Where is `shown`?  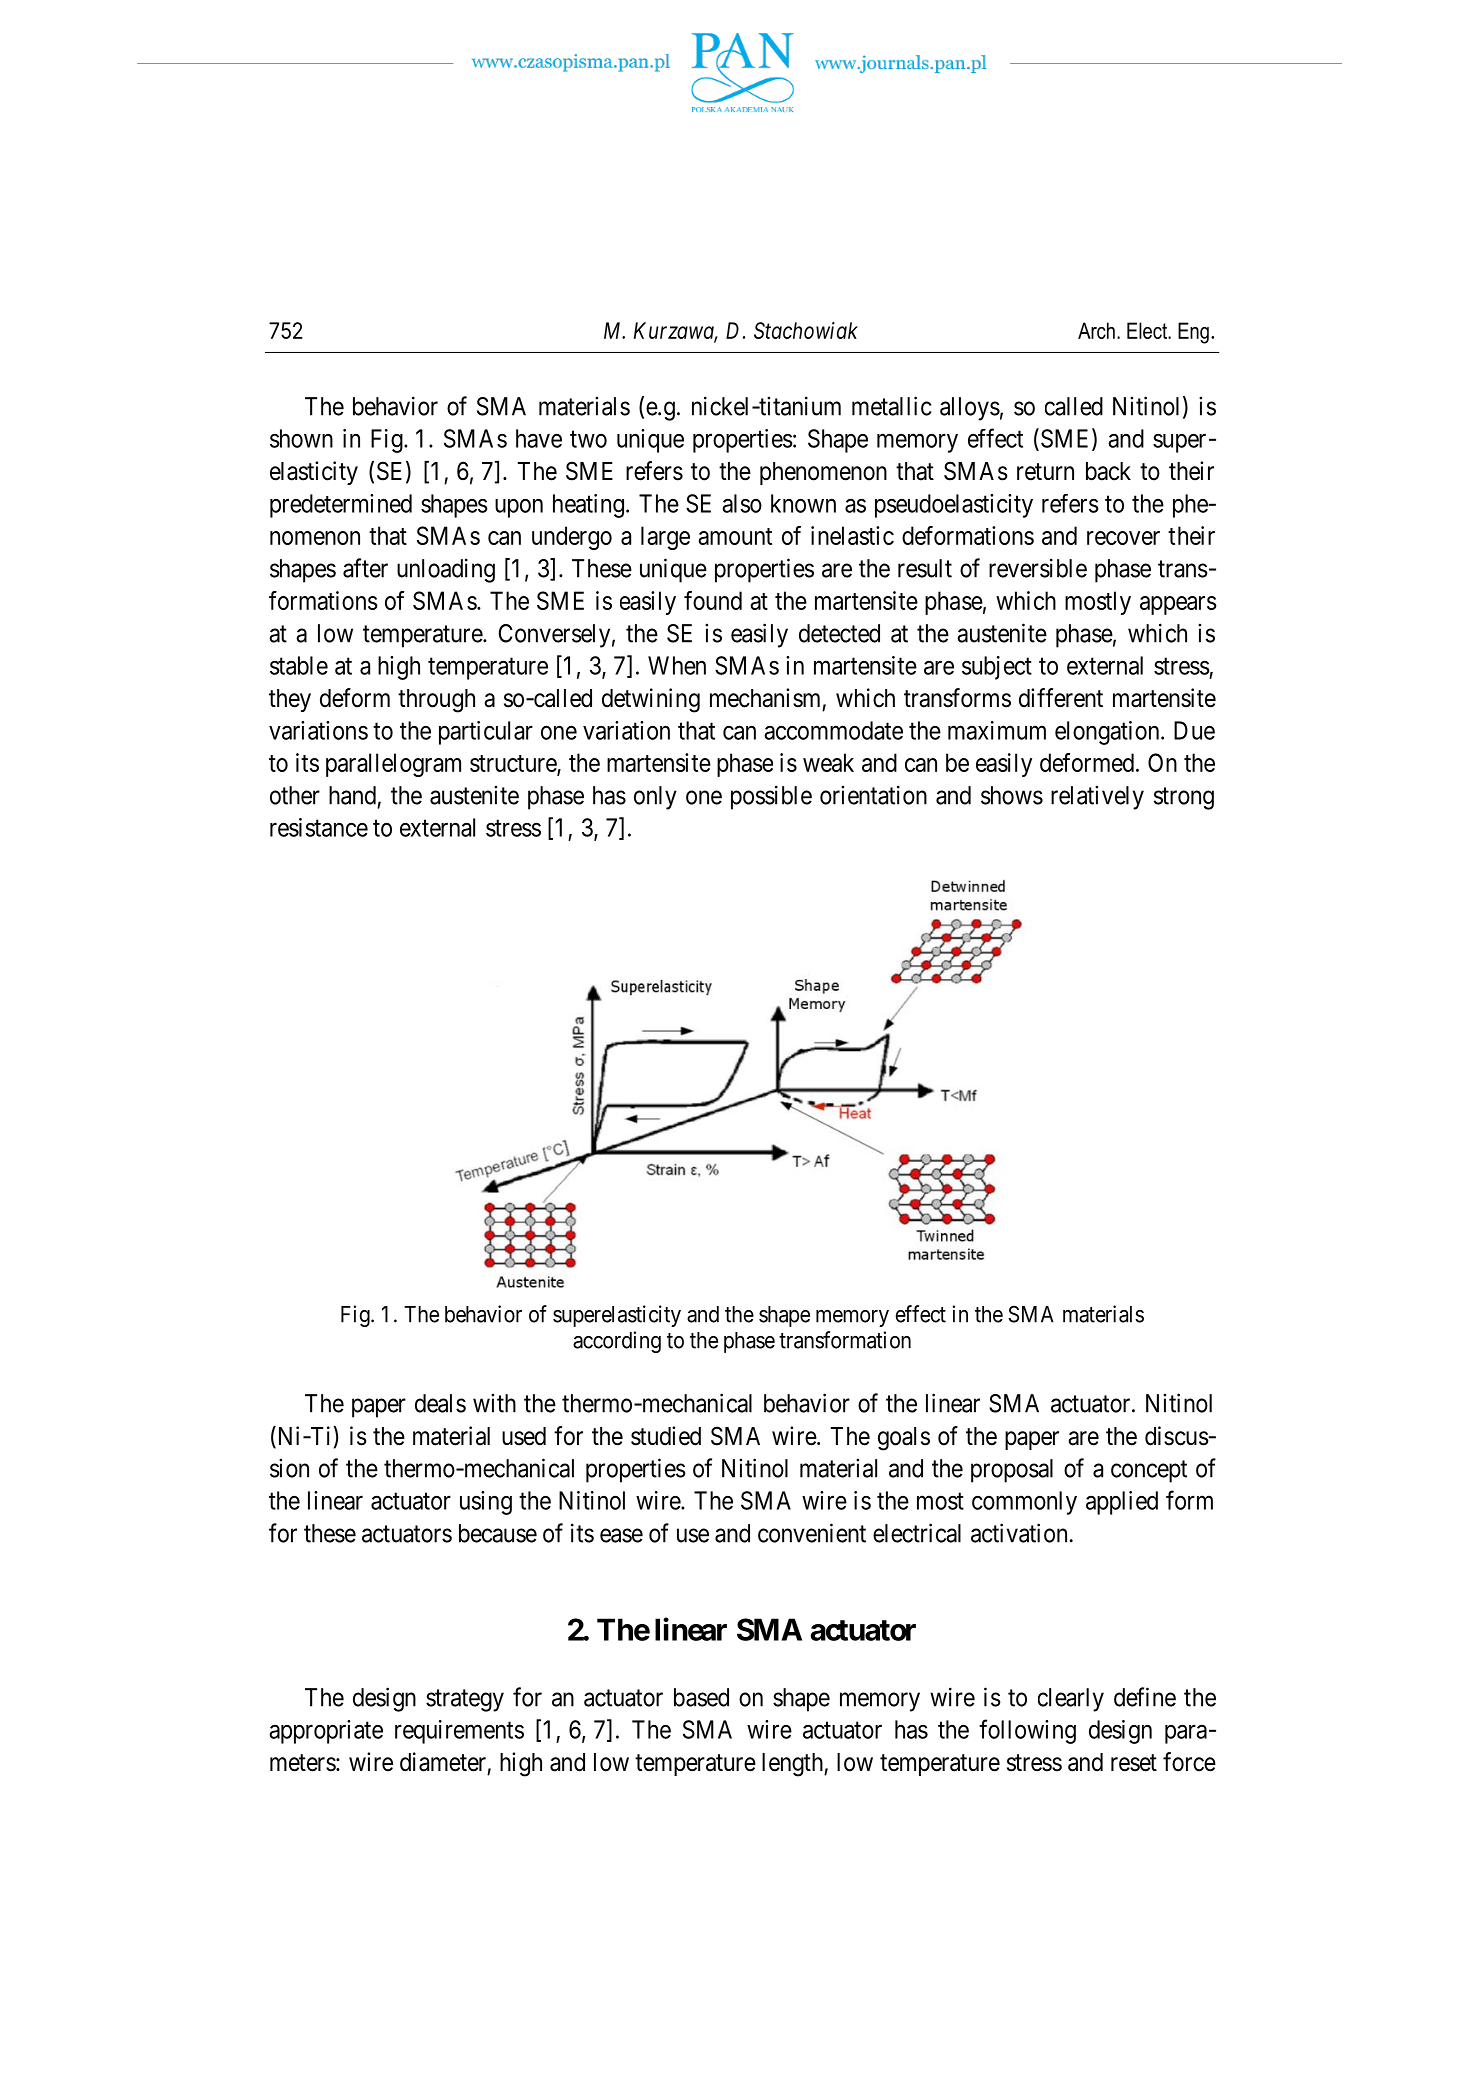
shown is located at coordinates (301, 438).
